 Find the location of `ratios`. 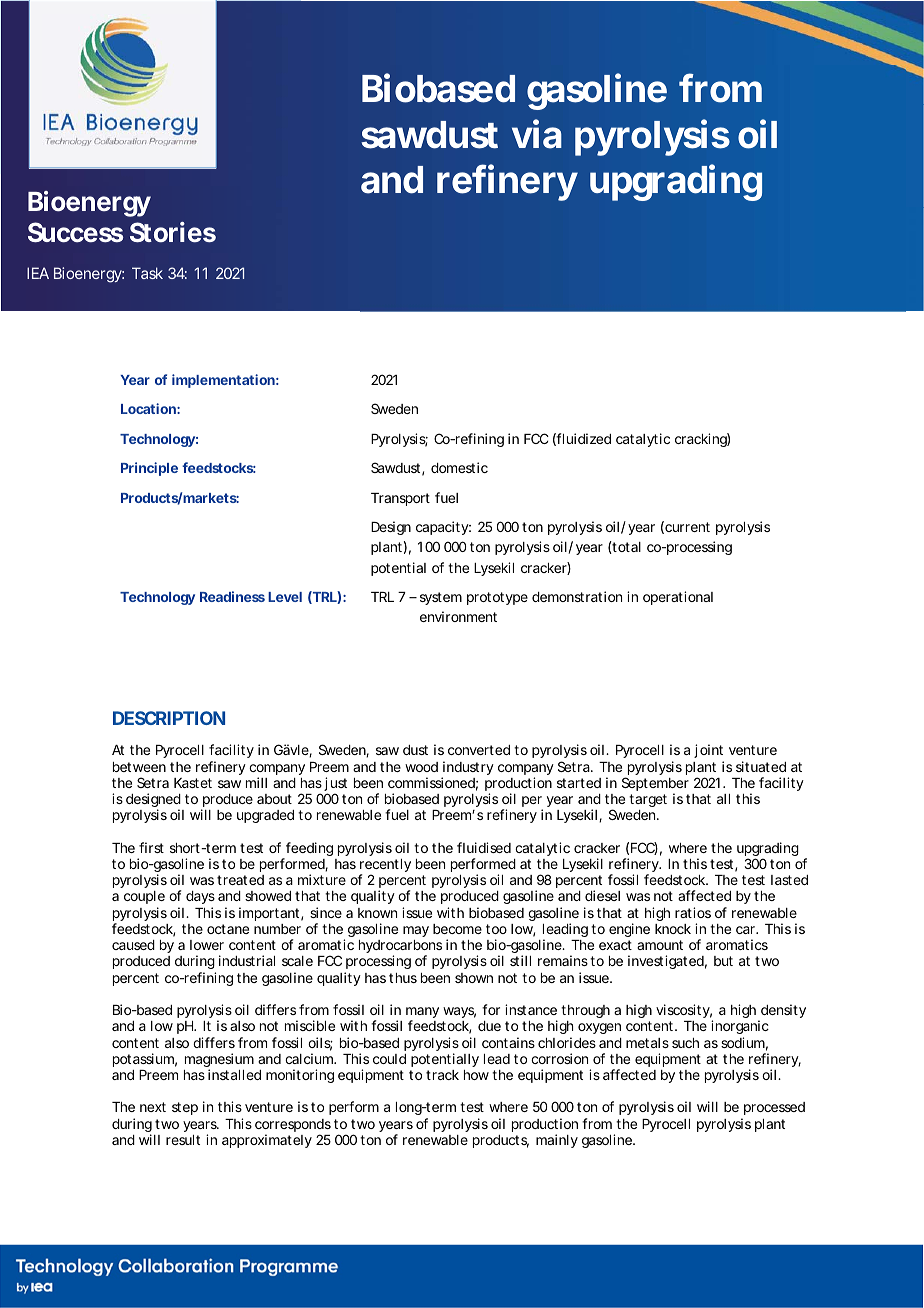

ratios is located at coordinates (693, 912).
